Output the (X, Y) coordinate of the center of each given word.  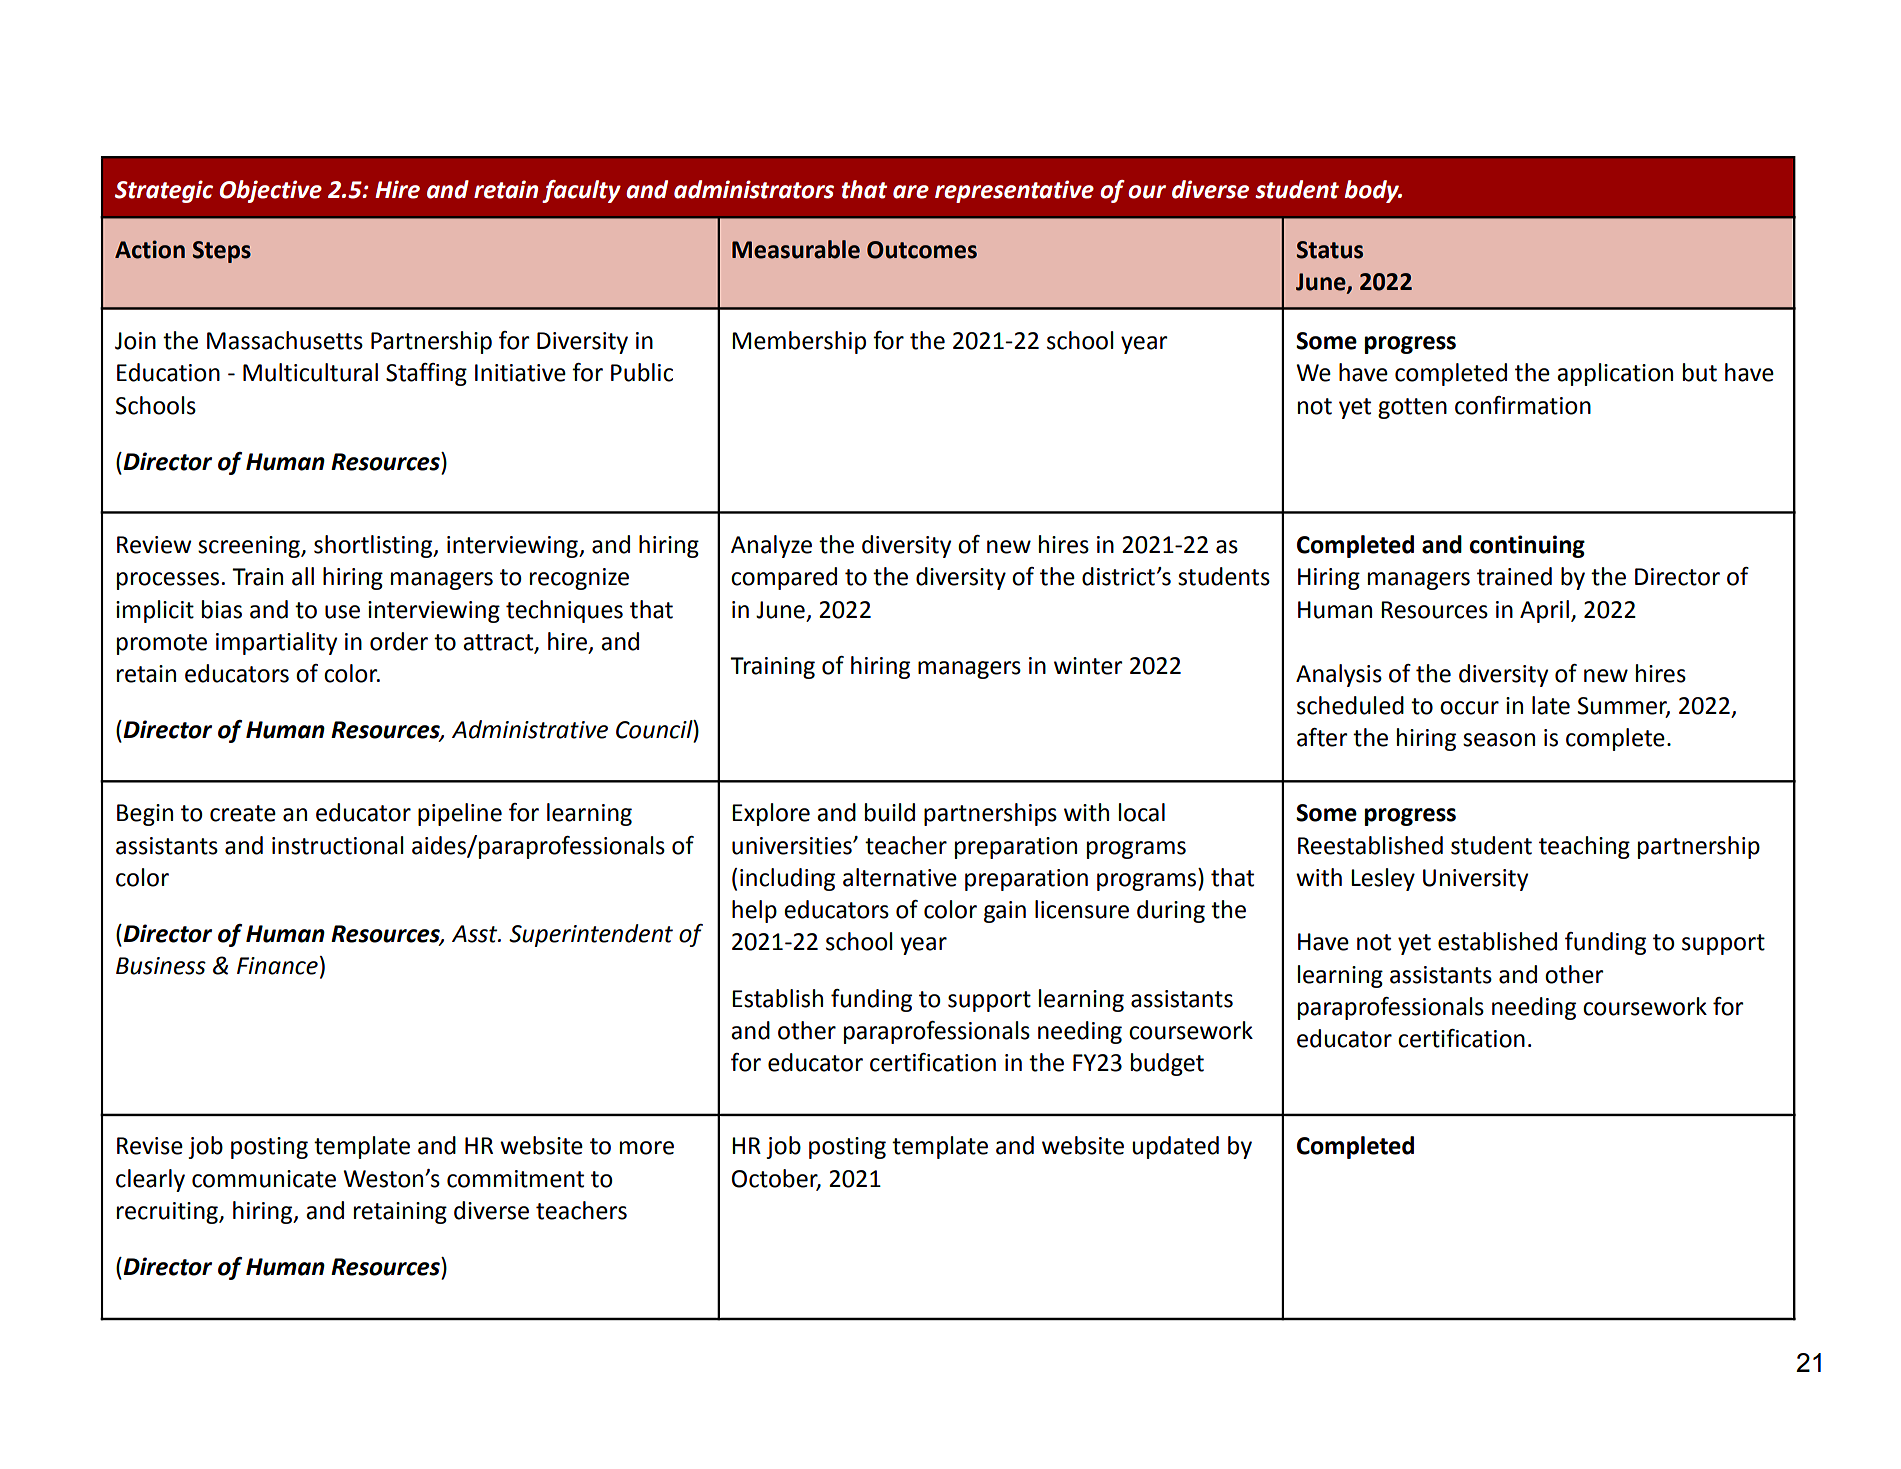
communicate (264, 1179)
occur (1469, 708)
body (1373, 191)
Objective (270, 191)
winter (1088, 666)
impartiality (276, 643)
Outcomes (922, 250)
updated (1175, 1147)
